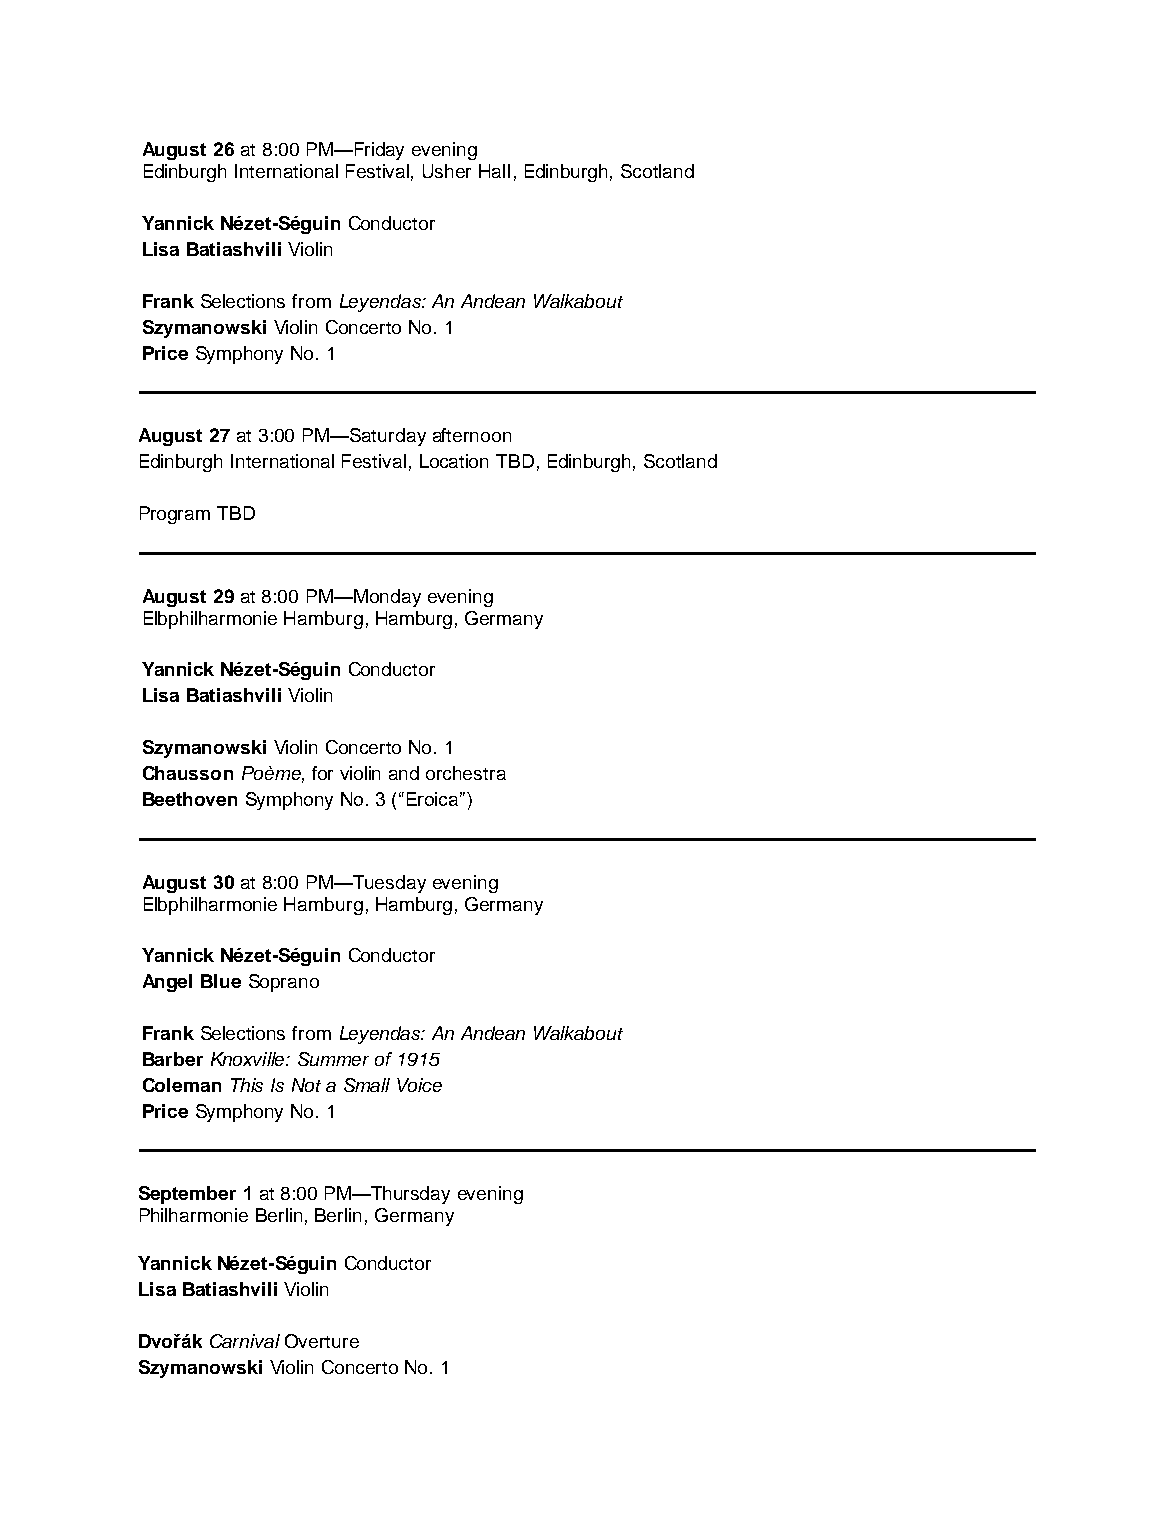 The image size is (1174, 1519). What do you see at coordinates (333, 1059) in the screenshot?
I see `Summer` at bounding box center [333, 1059].
